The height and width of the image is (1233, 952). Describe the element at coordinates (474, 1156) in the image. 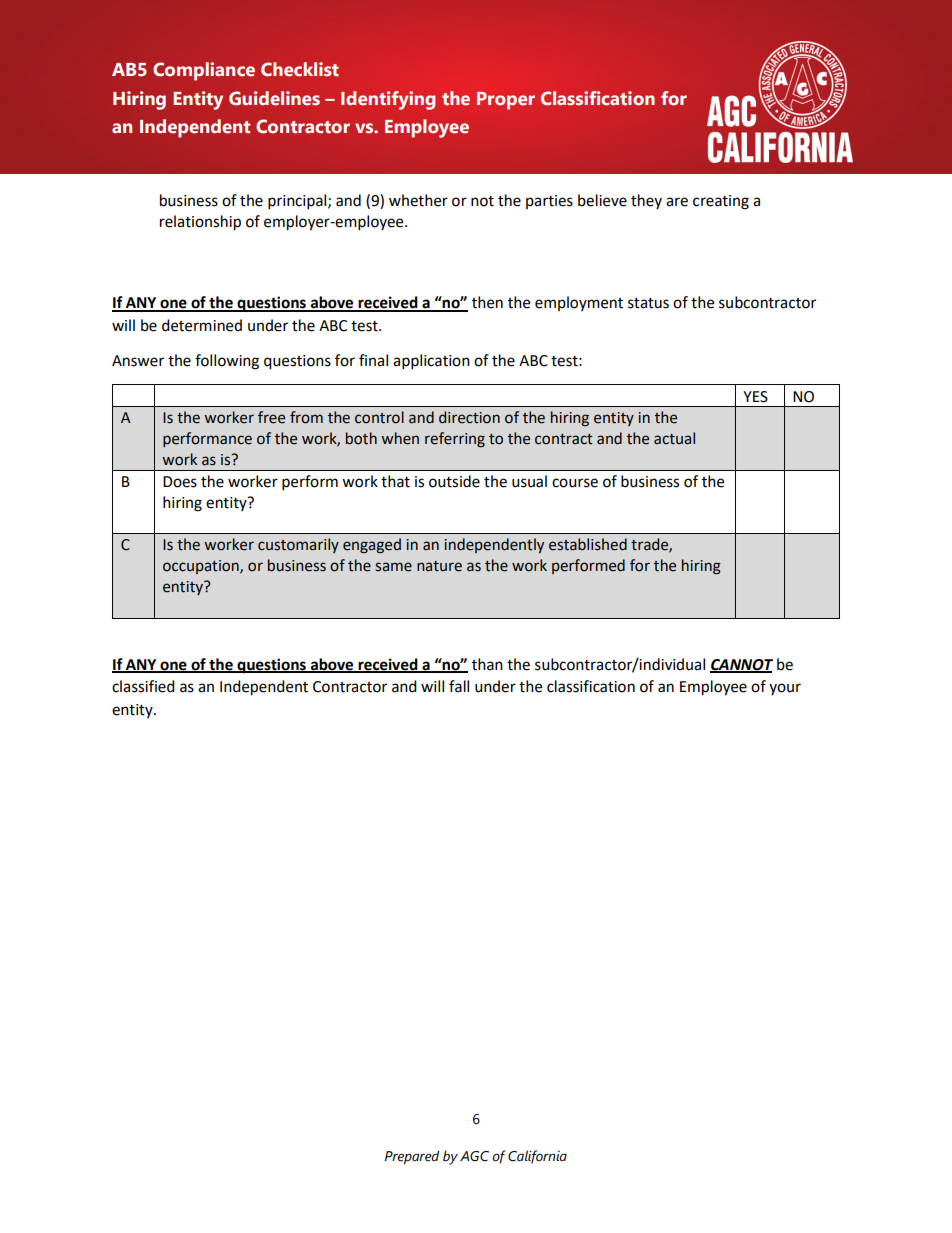

I see `AGC` at that location.
